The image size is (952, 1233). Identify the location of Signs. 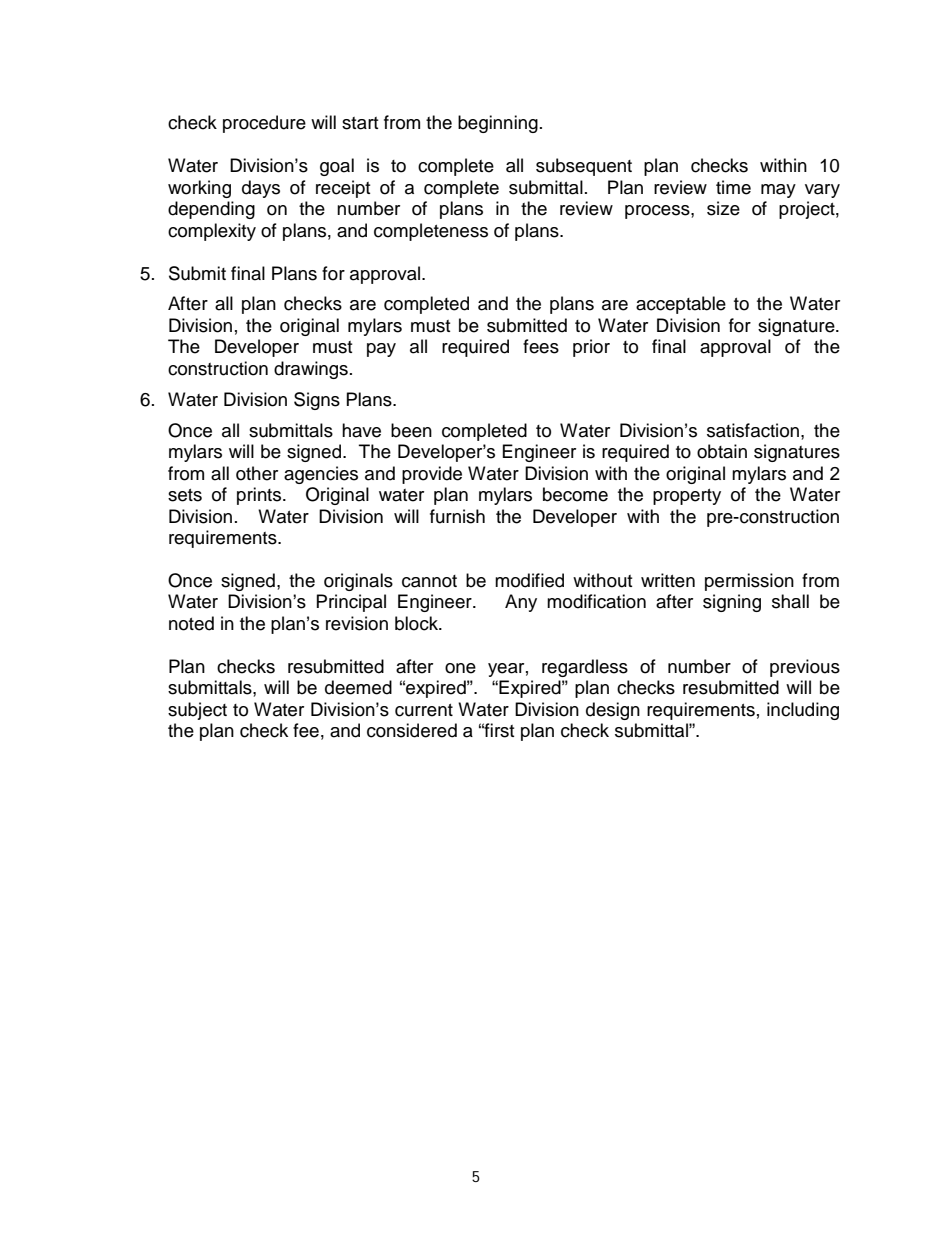
(317, 401).
